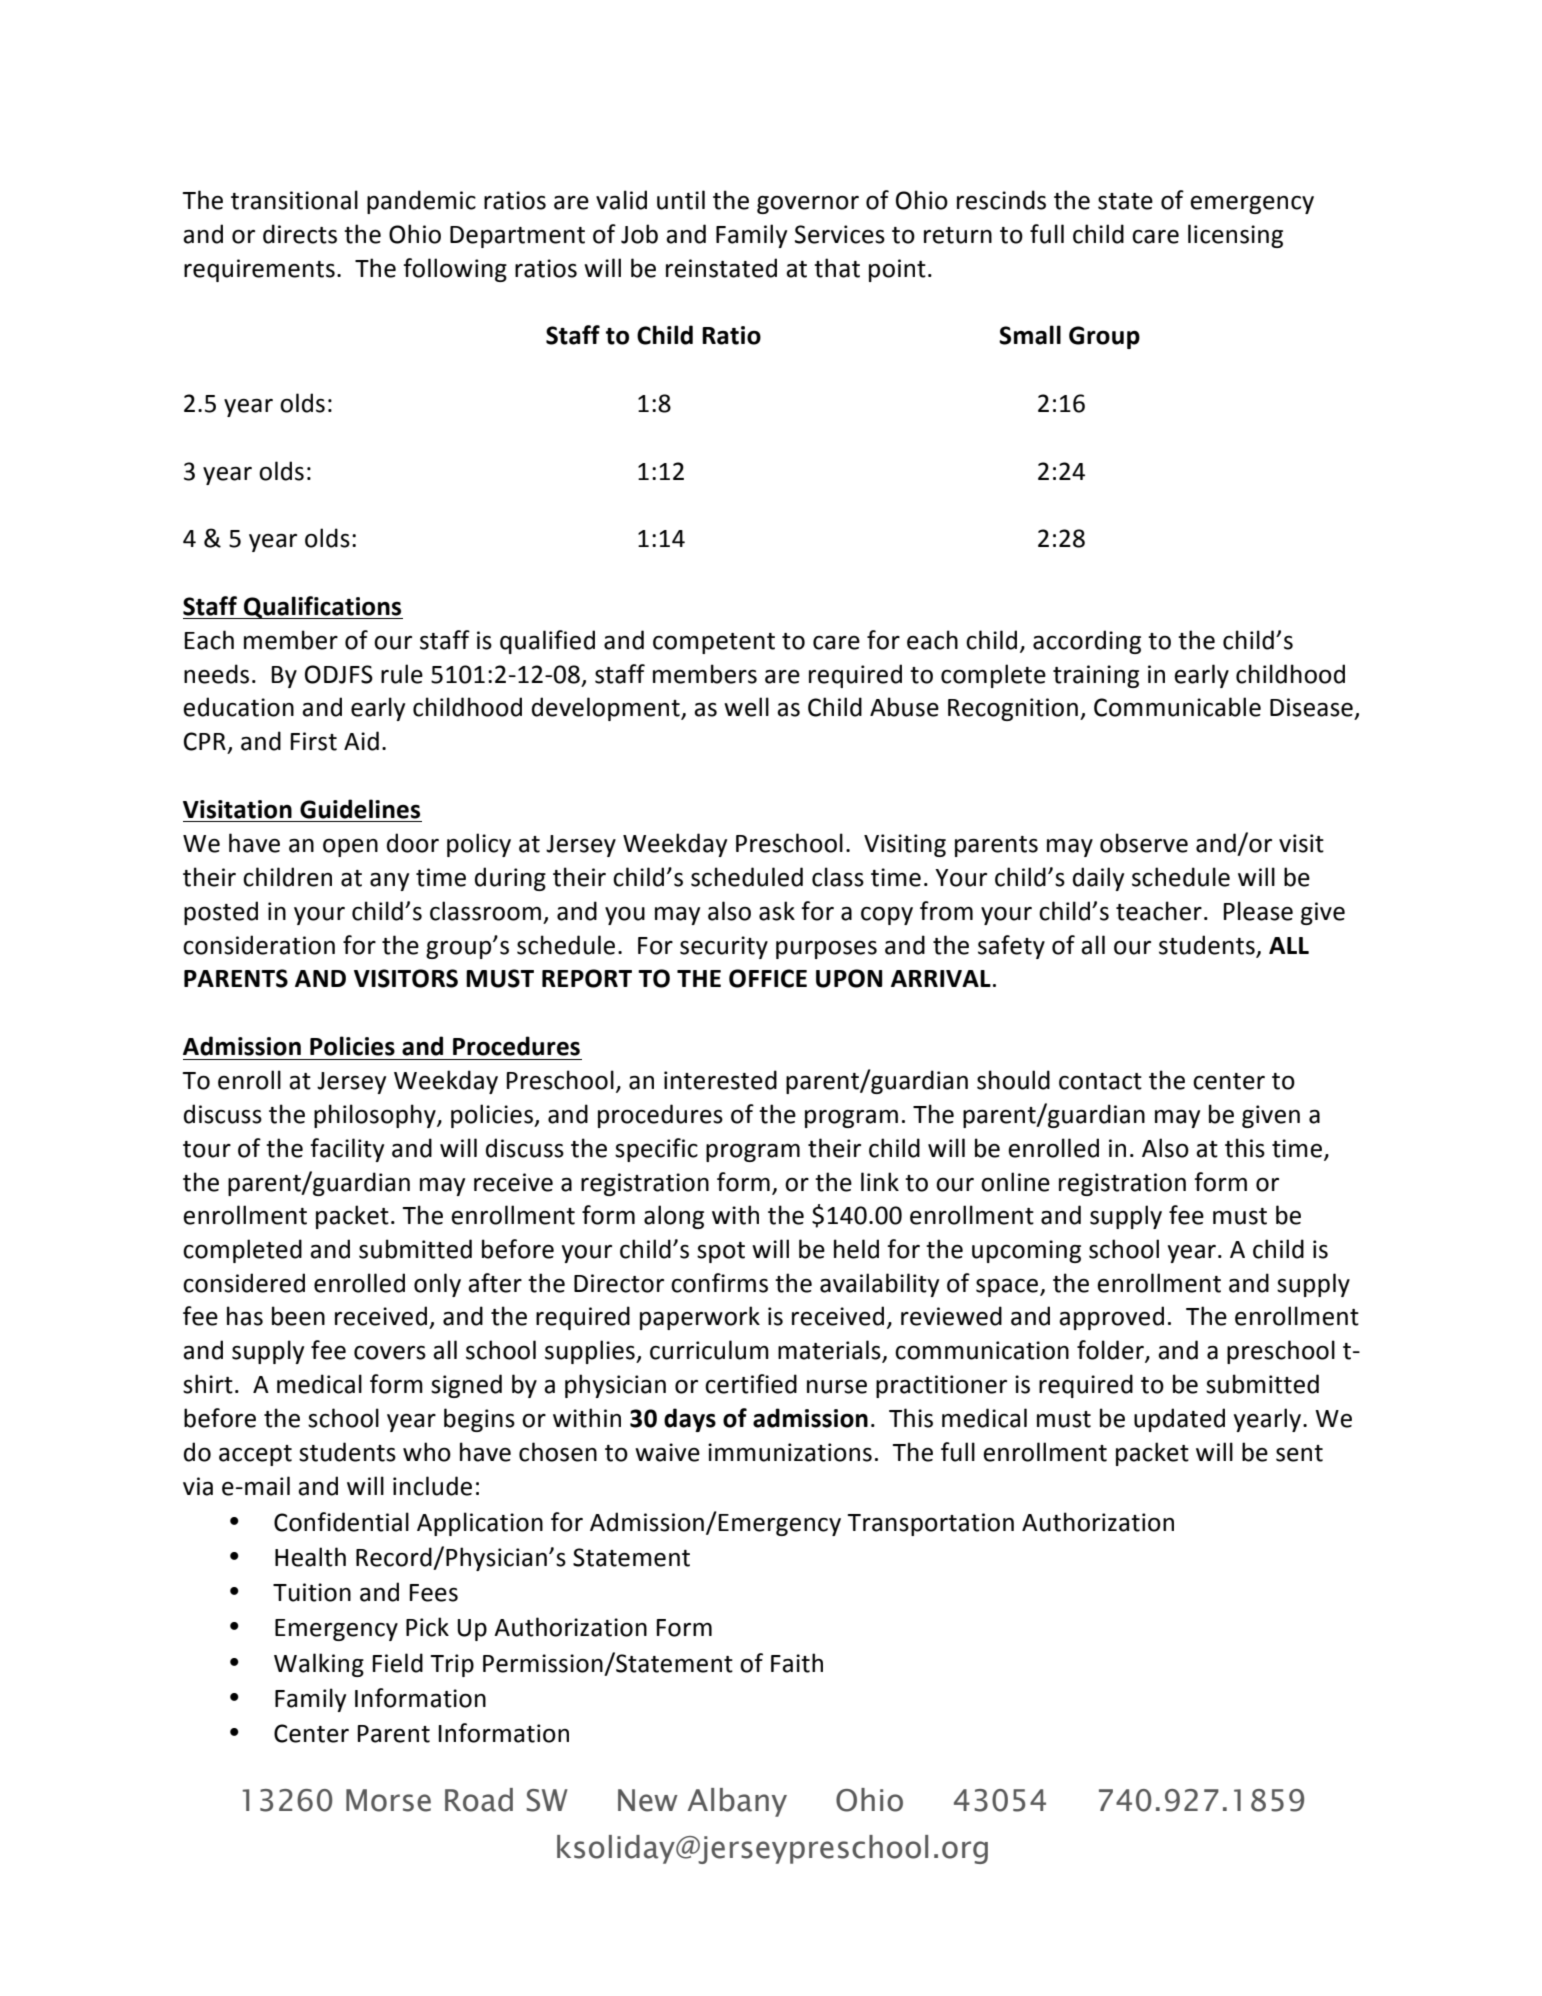 This screenshot has height=1996, width=1542. What do you see at coordinates (737, 1802) in the screenshot?
I see `Albany` at bounding box center [737, 1802].
